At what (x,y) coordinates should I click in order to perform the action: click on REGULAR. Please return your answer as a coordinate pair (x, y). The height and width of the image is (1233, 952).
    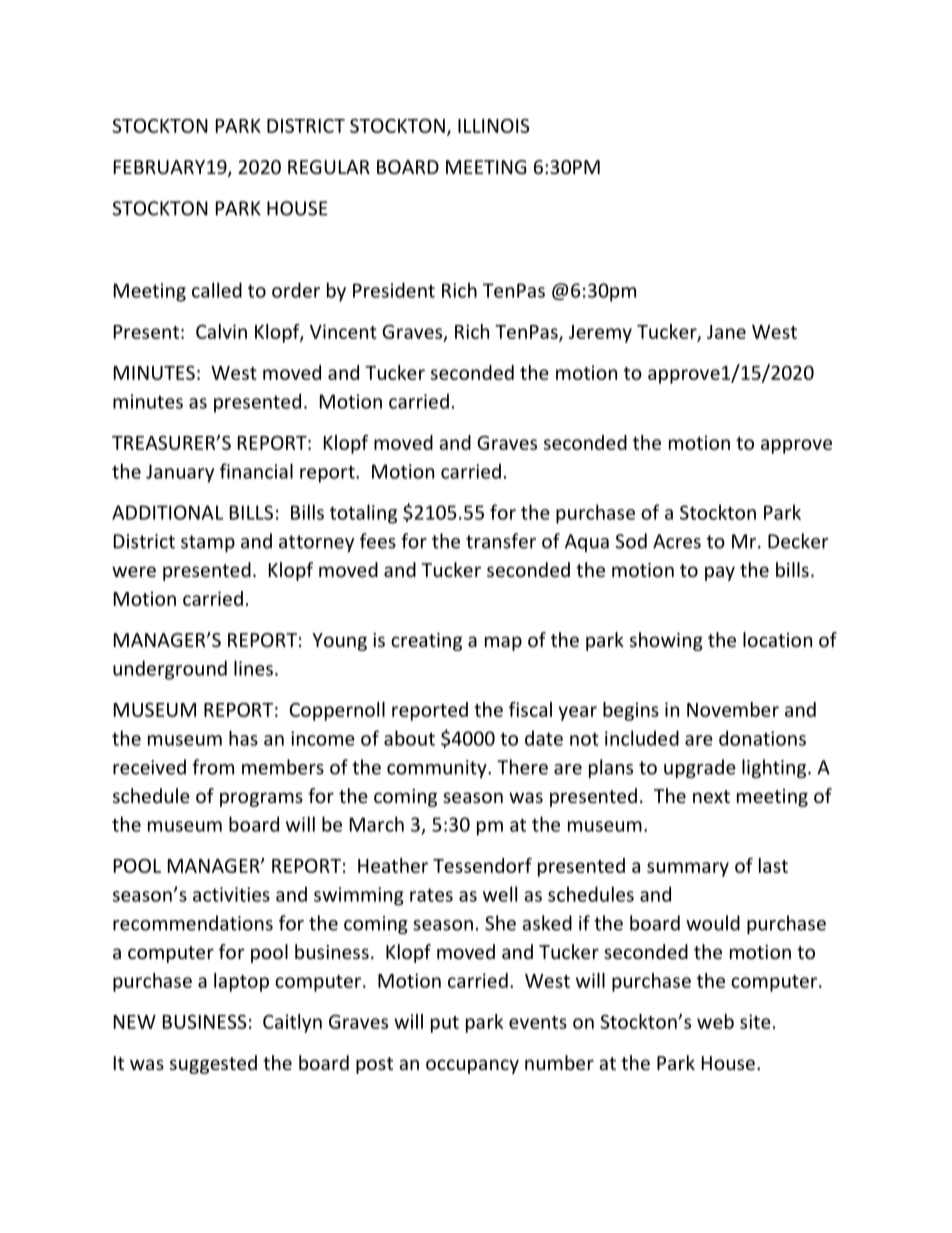
    Looking at the image, I should click on (329, 167).
